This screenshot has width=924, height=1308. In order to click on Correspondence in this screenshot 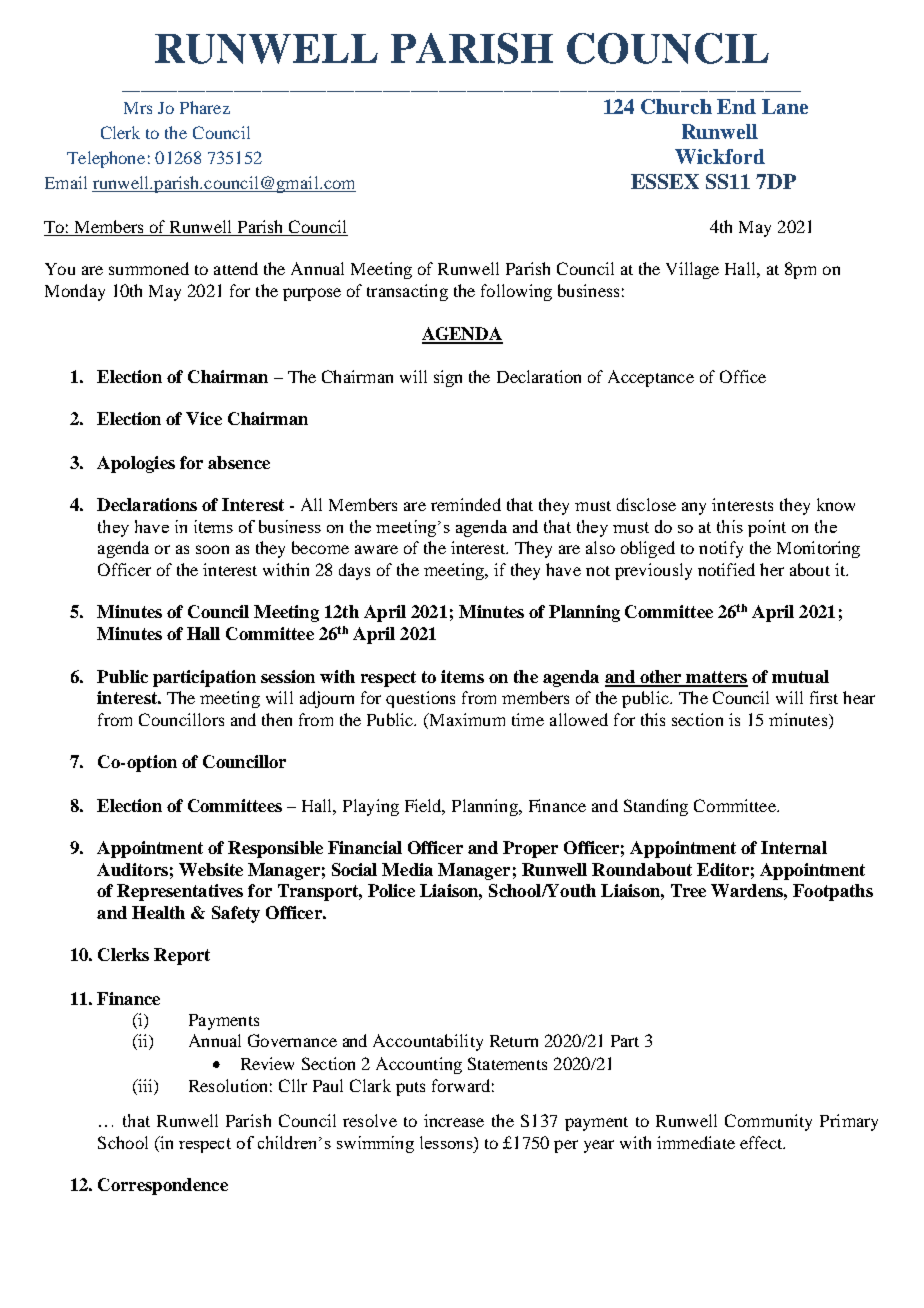, I will do `click(163, 1186)`.
